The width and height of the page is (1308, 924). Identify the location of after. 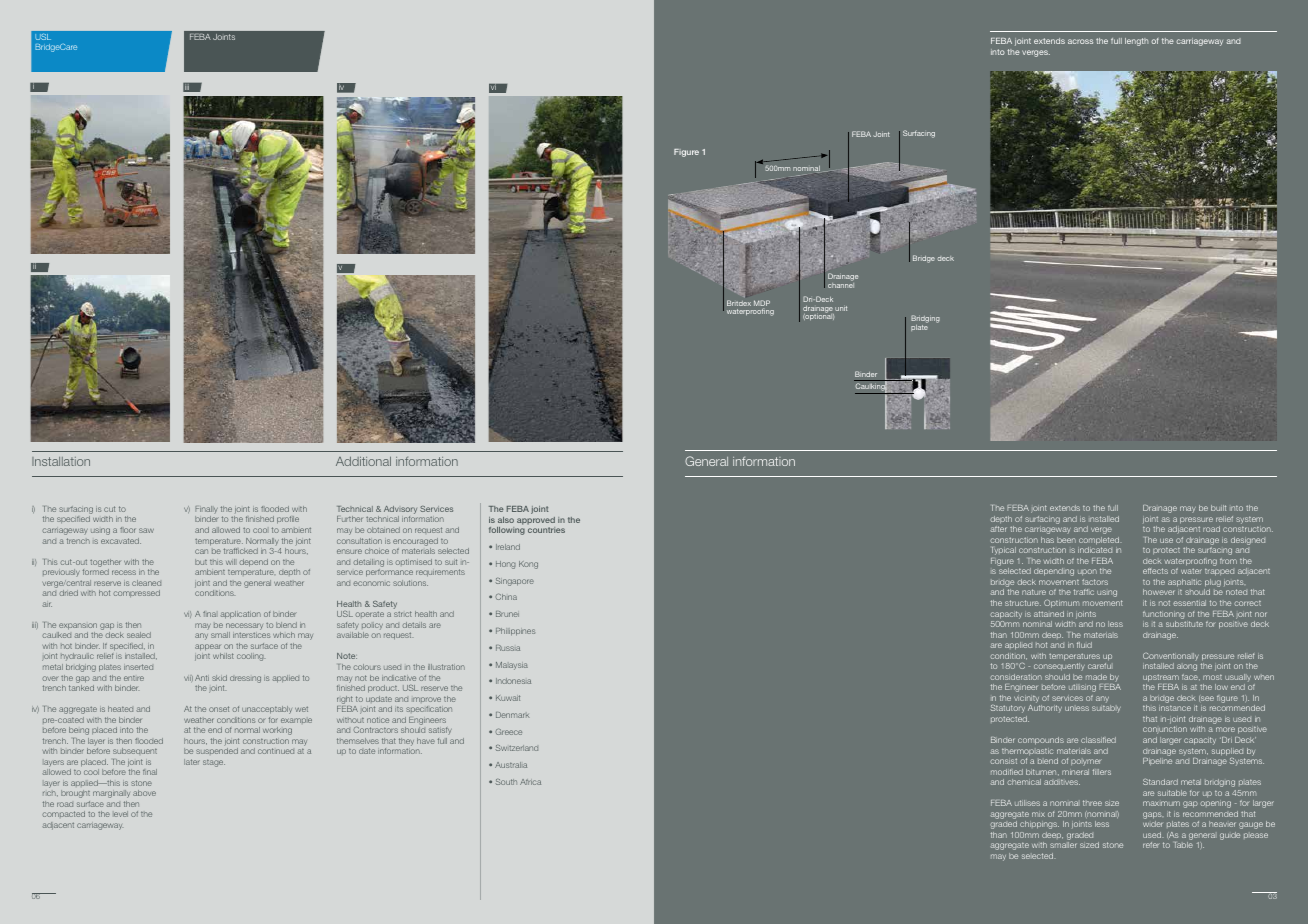
(998, 529).
